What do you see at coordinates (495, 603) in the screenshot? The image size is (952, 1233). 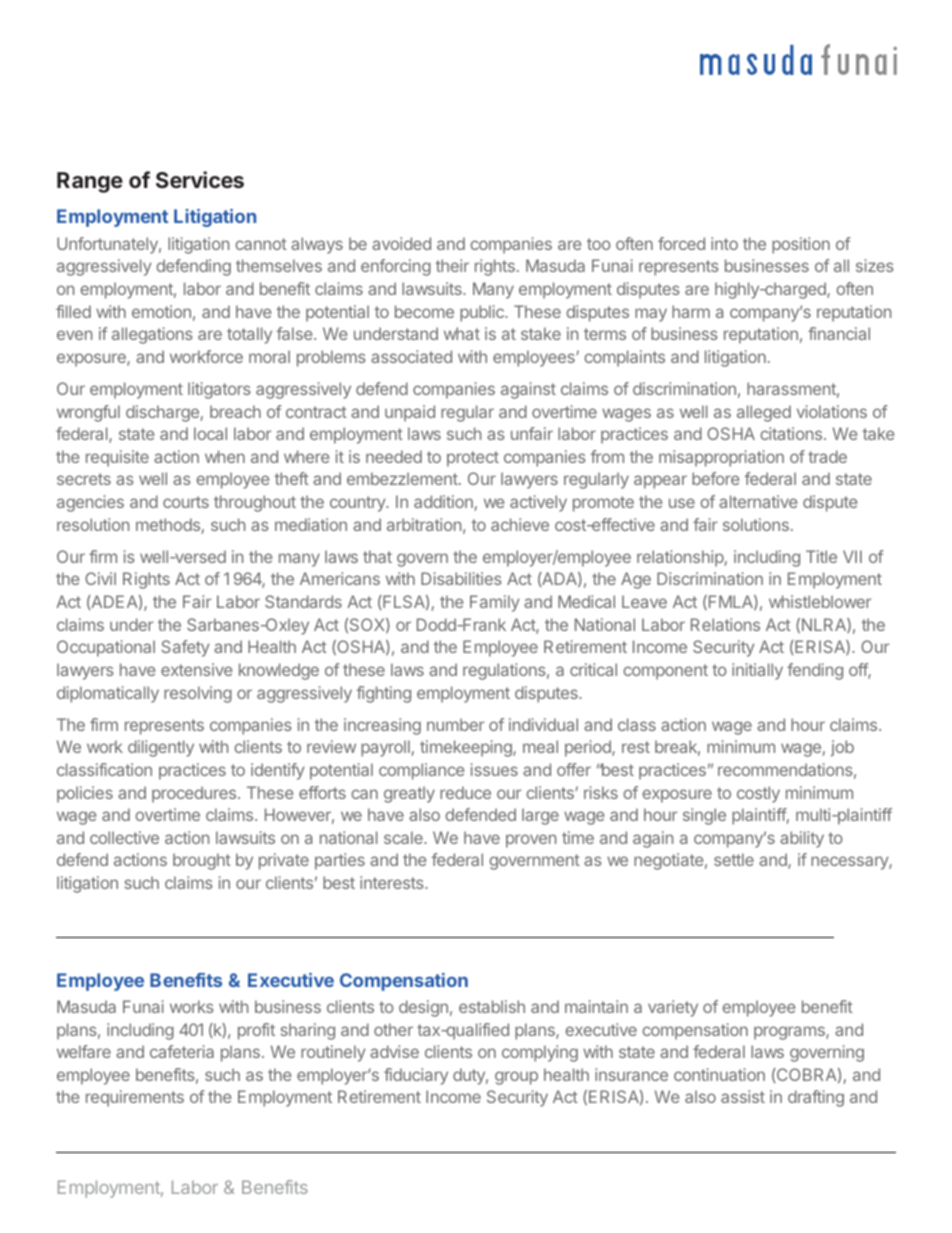 I see `Family` at bounding box center [495, 603].
